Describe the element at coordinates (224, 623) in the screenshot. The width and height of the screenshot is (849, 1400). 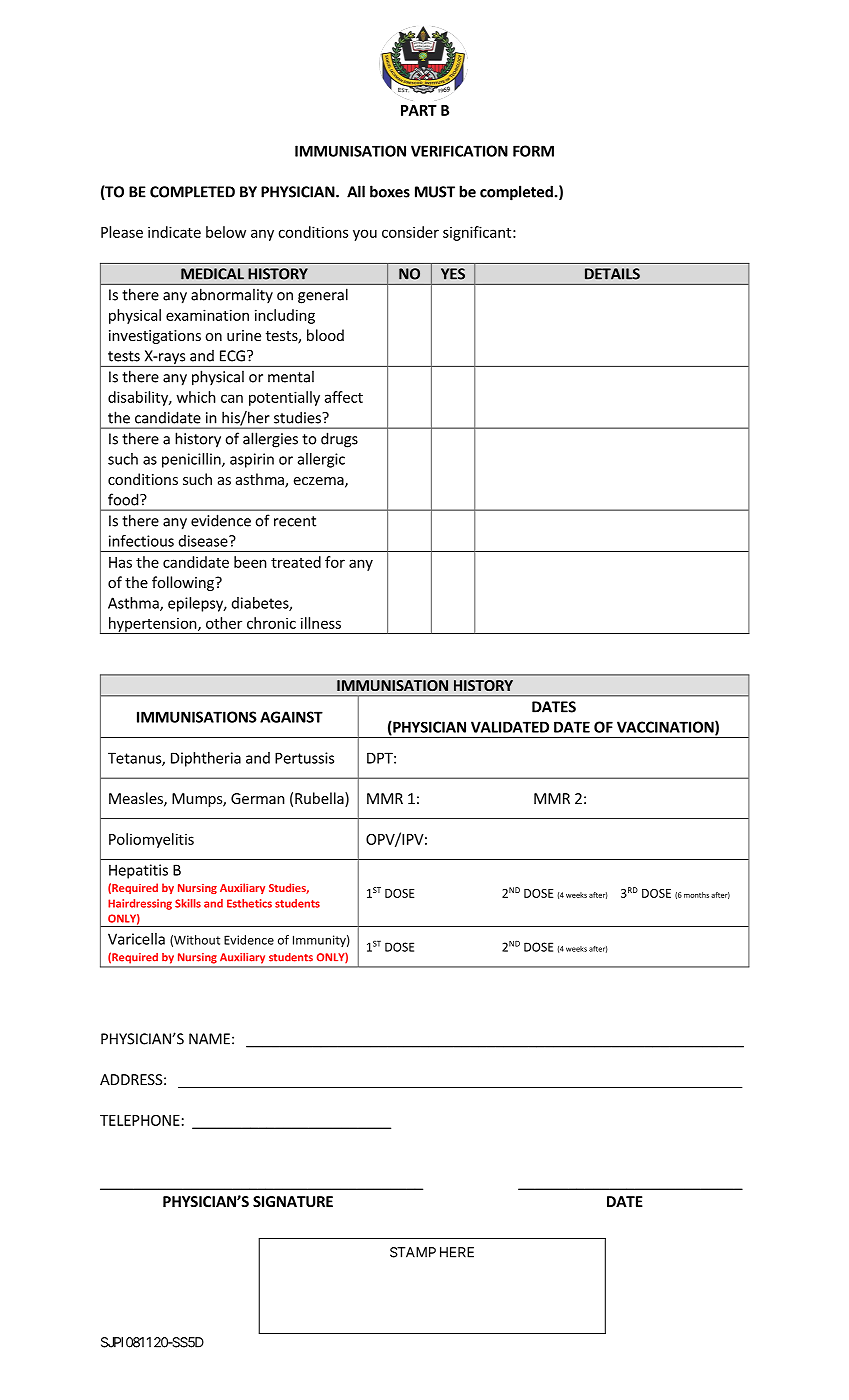
I see `other` at that location.
